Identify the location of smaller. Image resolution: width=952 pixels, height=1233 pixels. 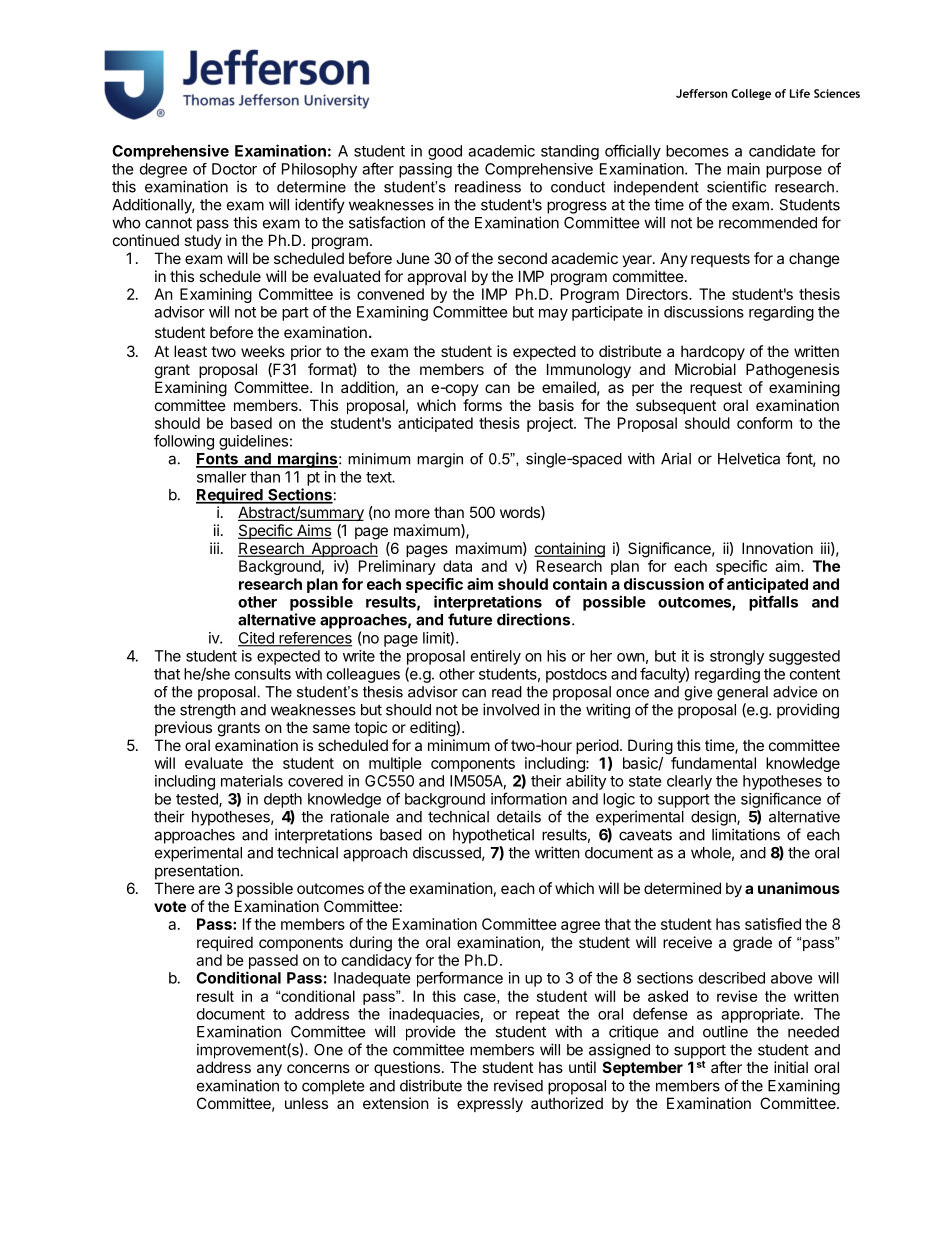
(222, 477).
